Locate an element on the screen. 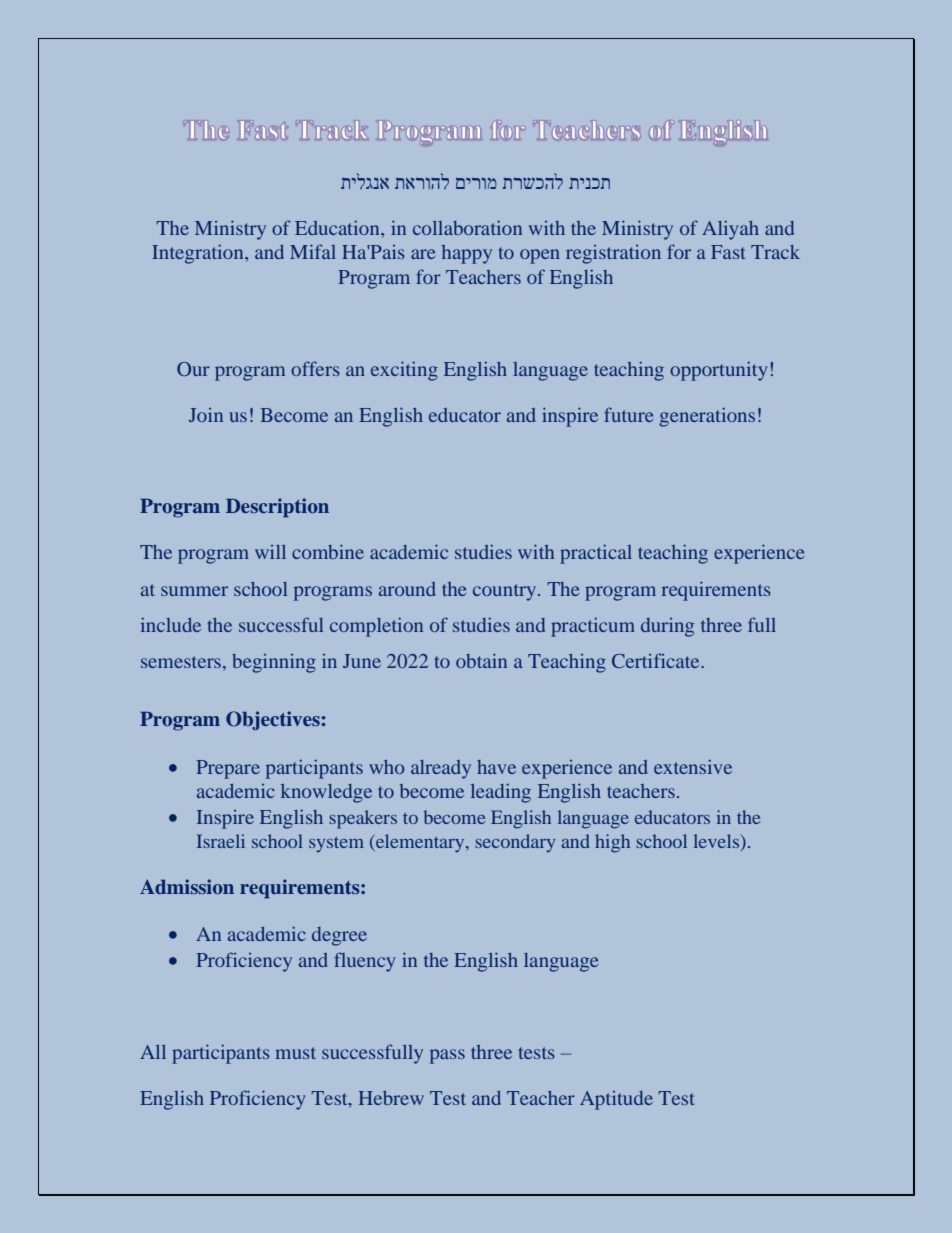  happy is located at coordinates (466, 254).
